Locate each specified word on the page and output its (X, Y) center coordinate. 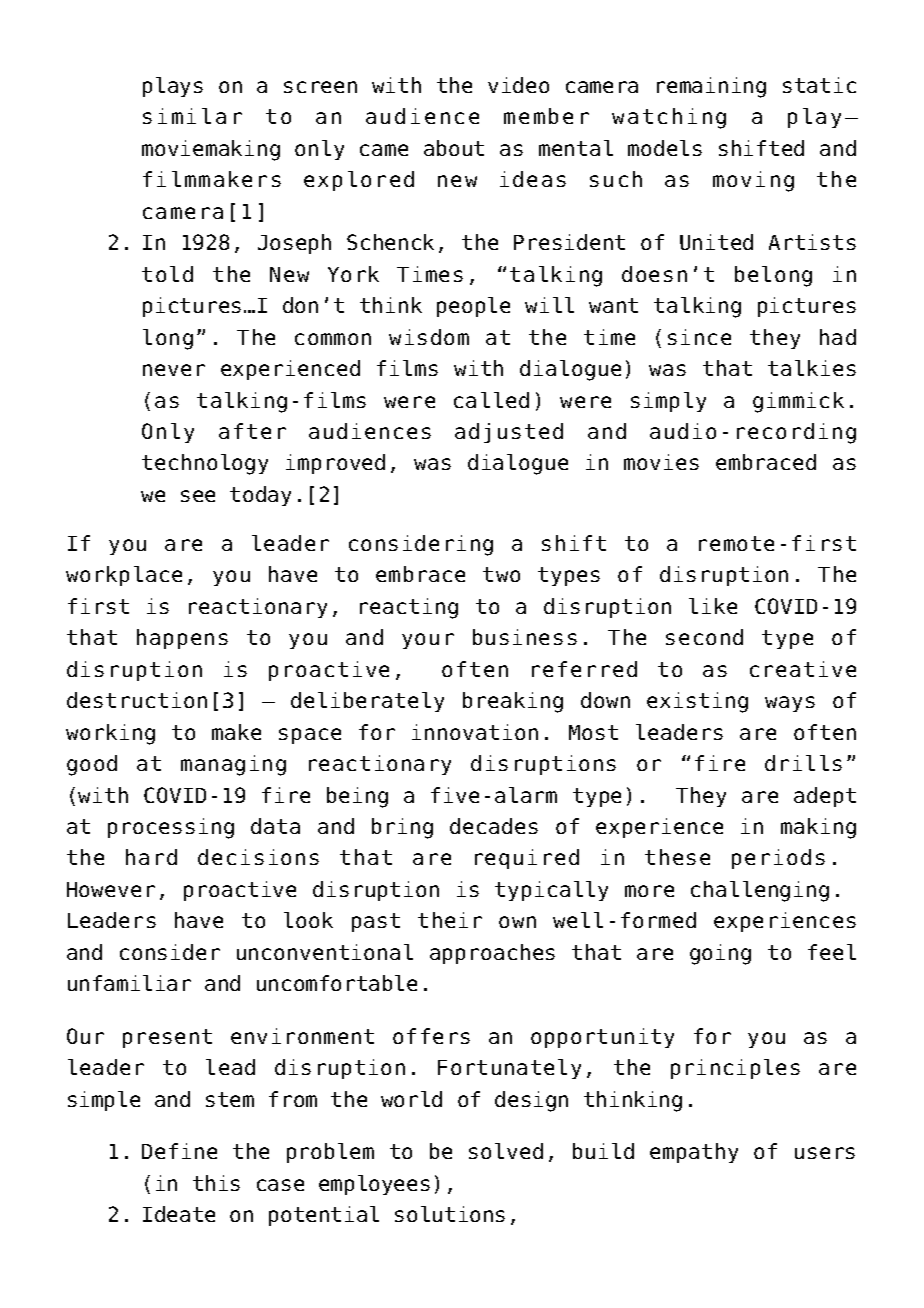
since (699, 337)
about (454, 148)
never (174, 370)
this (216, 1183)
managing (233, 765)
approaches (492, 954)
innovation (475, 732)
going (720, 954)
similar (192, 116)
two (501, 574)
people (473, 307)
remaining (711, 87)
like (713, 606)
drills (803, 763)
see (198, 496)
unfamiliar (129, 983)
